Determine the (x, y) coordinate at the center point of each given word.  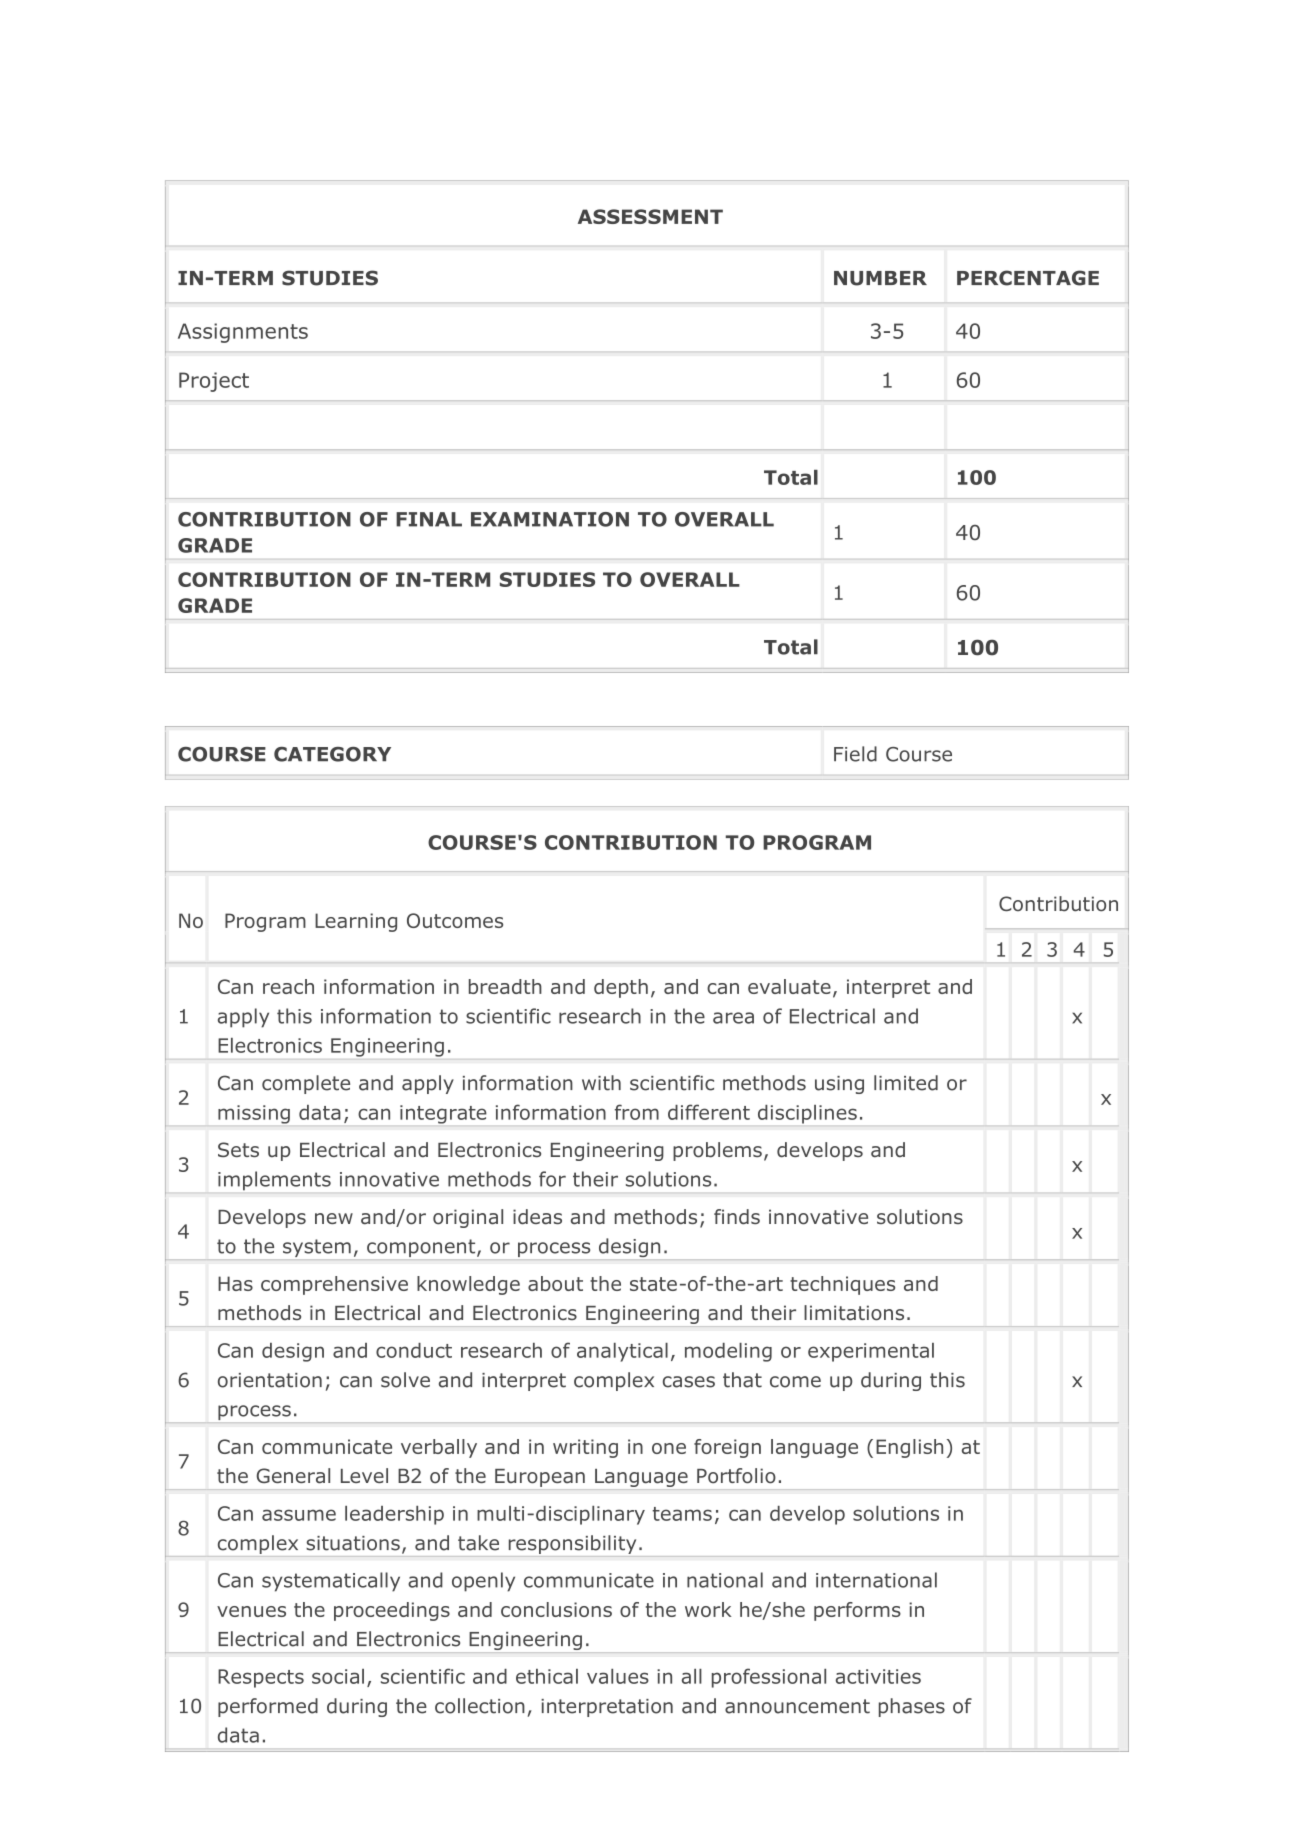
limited (906, 1083)
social (338, 1676)
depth (621, 988)
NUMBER (880, 278)
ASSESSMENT (650, 216)
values (618, 1676)
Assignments (243, 333)
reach (288, 986)
